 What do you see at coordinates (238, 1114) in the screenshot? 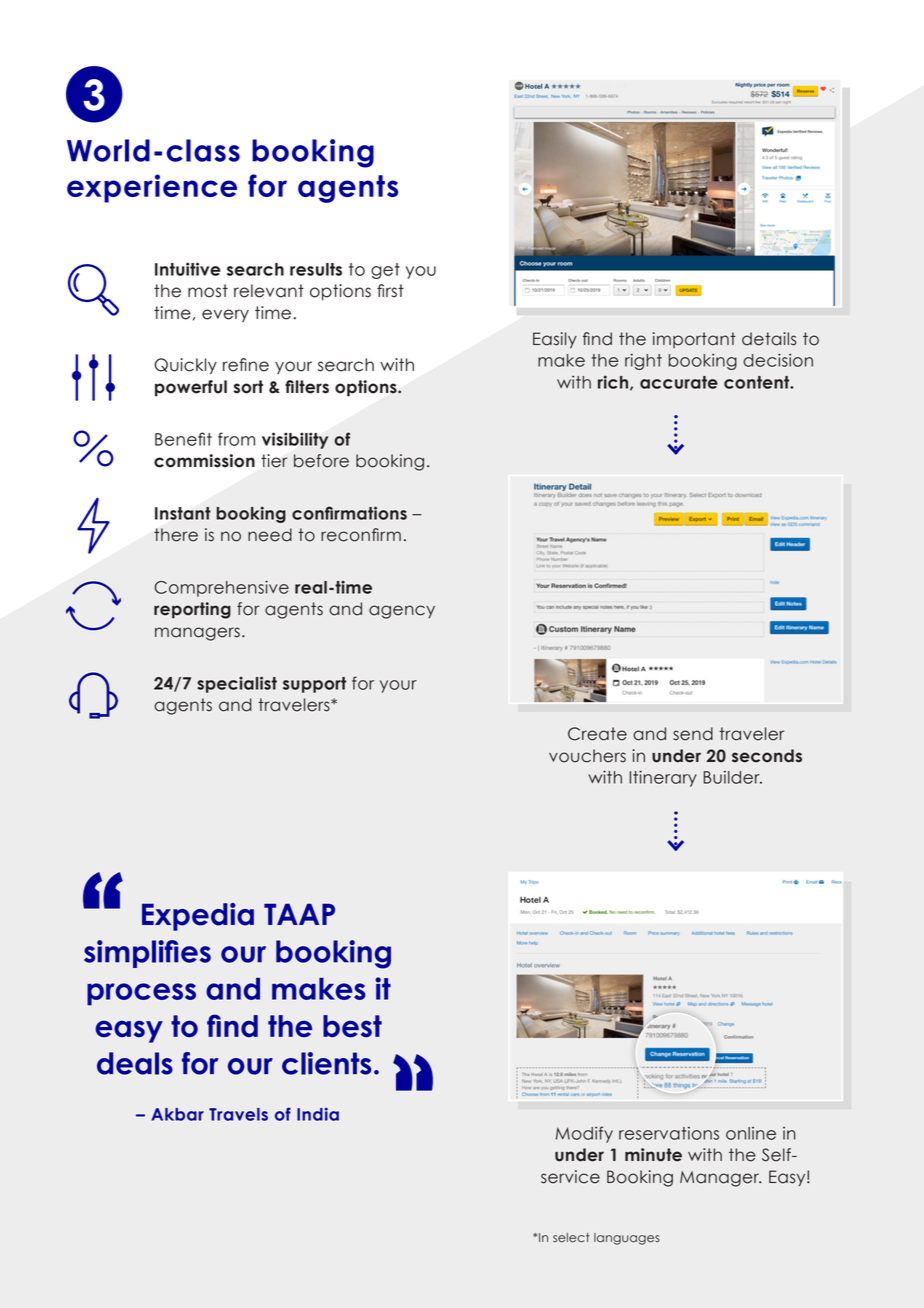
I see `Travels` at bounding box center [238, 1114].
